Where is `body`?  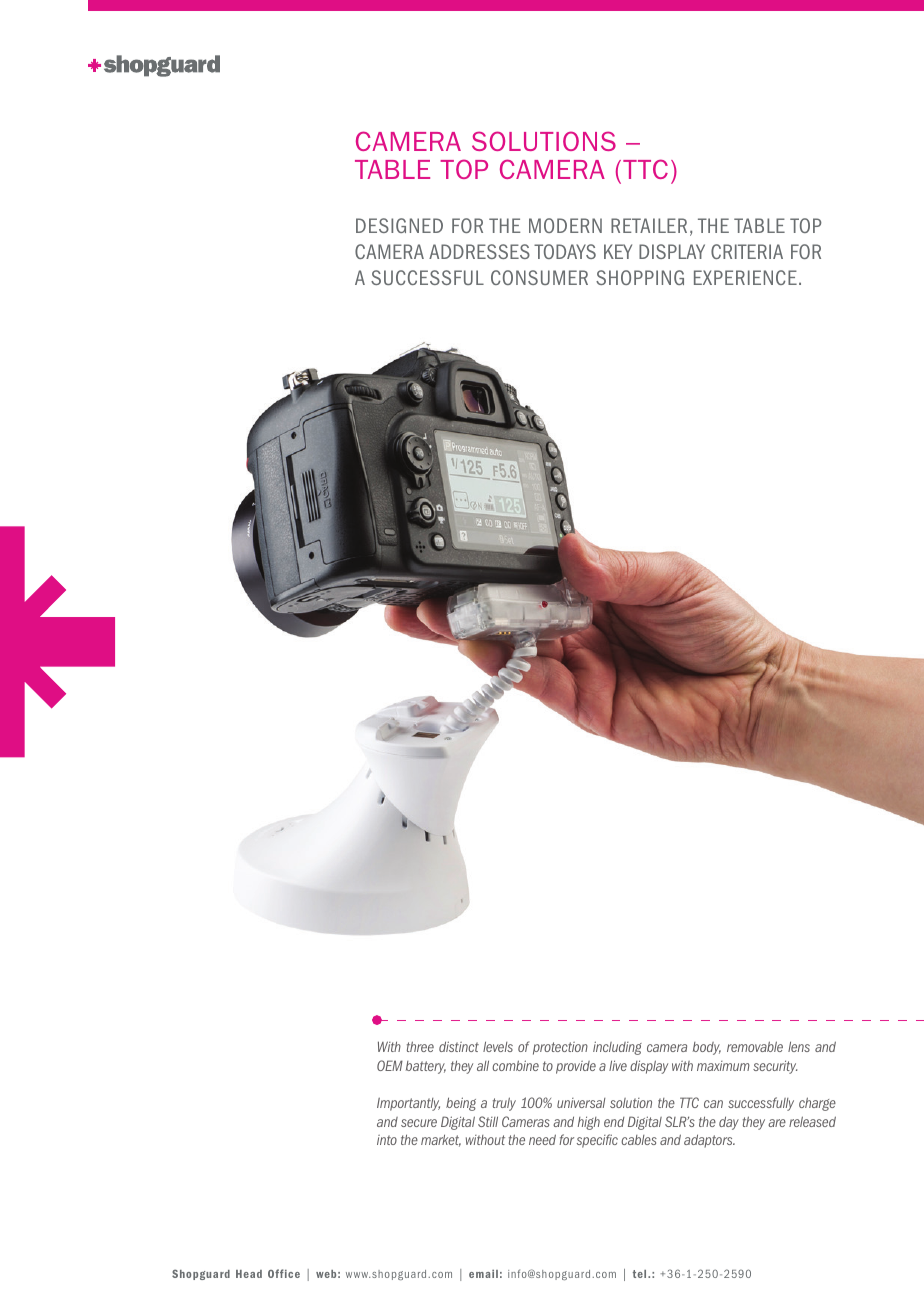 body is located at coordinates (707, 1048).
